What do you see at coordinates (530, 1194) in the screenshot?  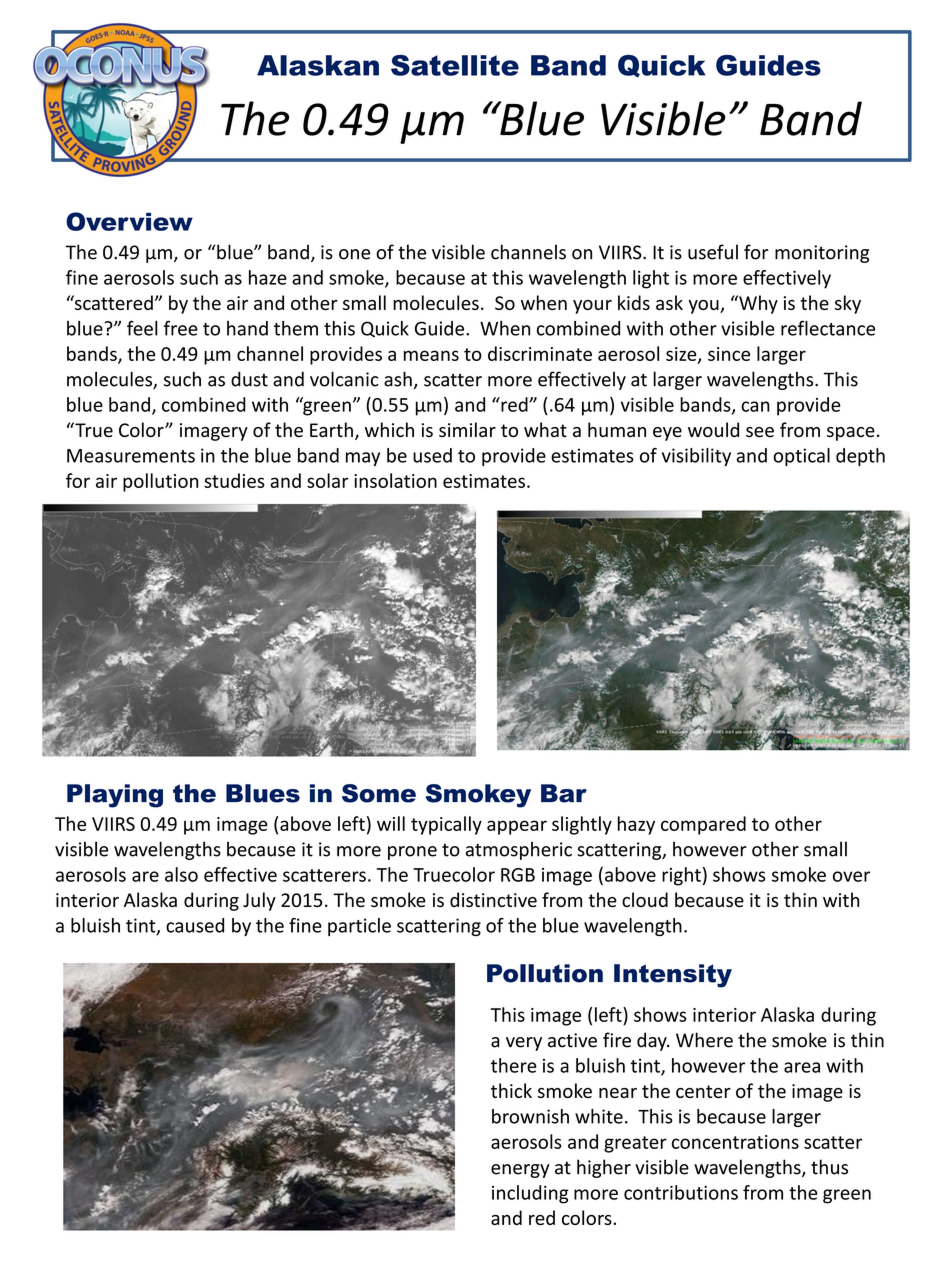 I see `including` at bounding box center [530, 1194].
